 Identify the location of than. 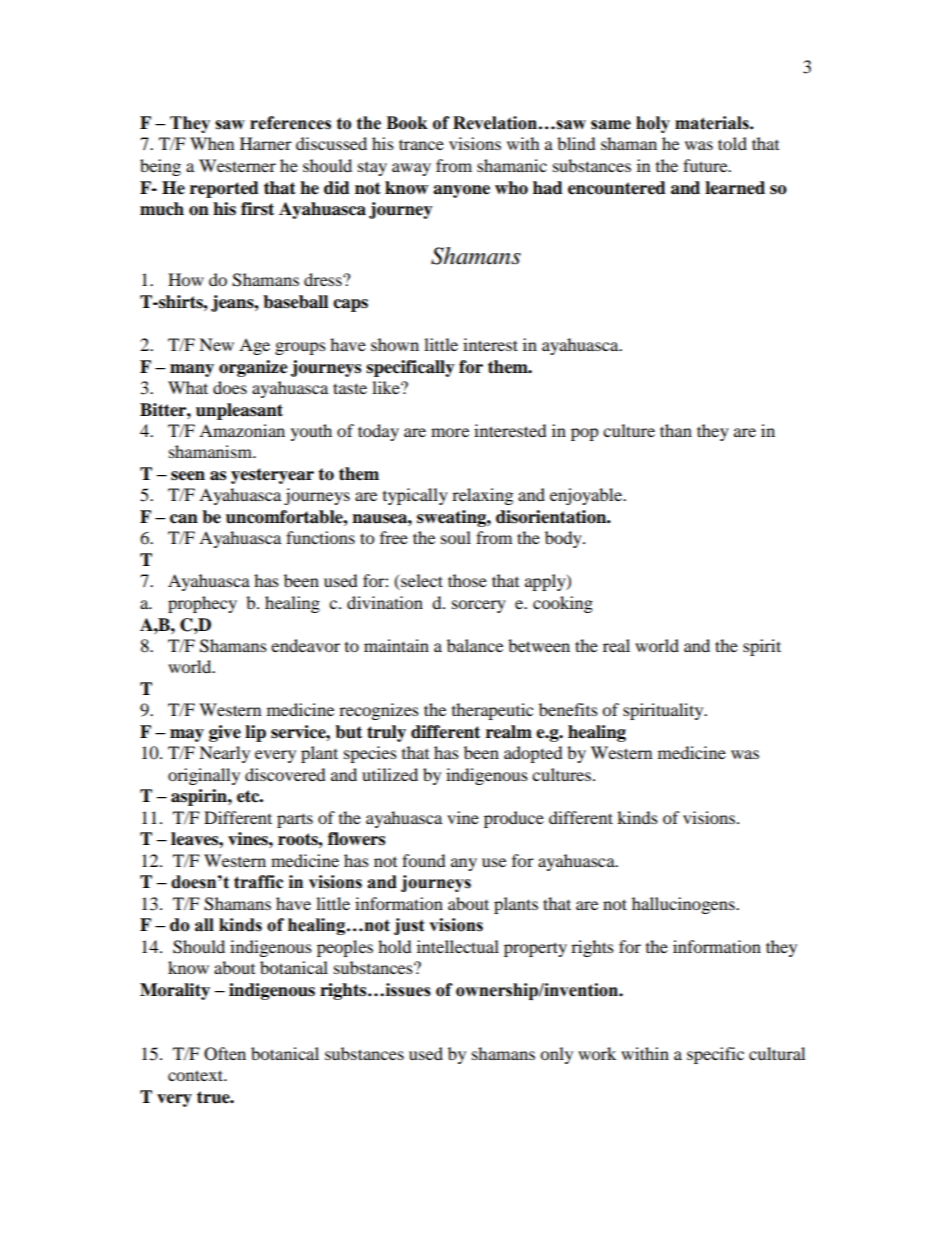
(676, 430).
